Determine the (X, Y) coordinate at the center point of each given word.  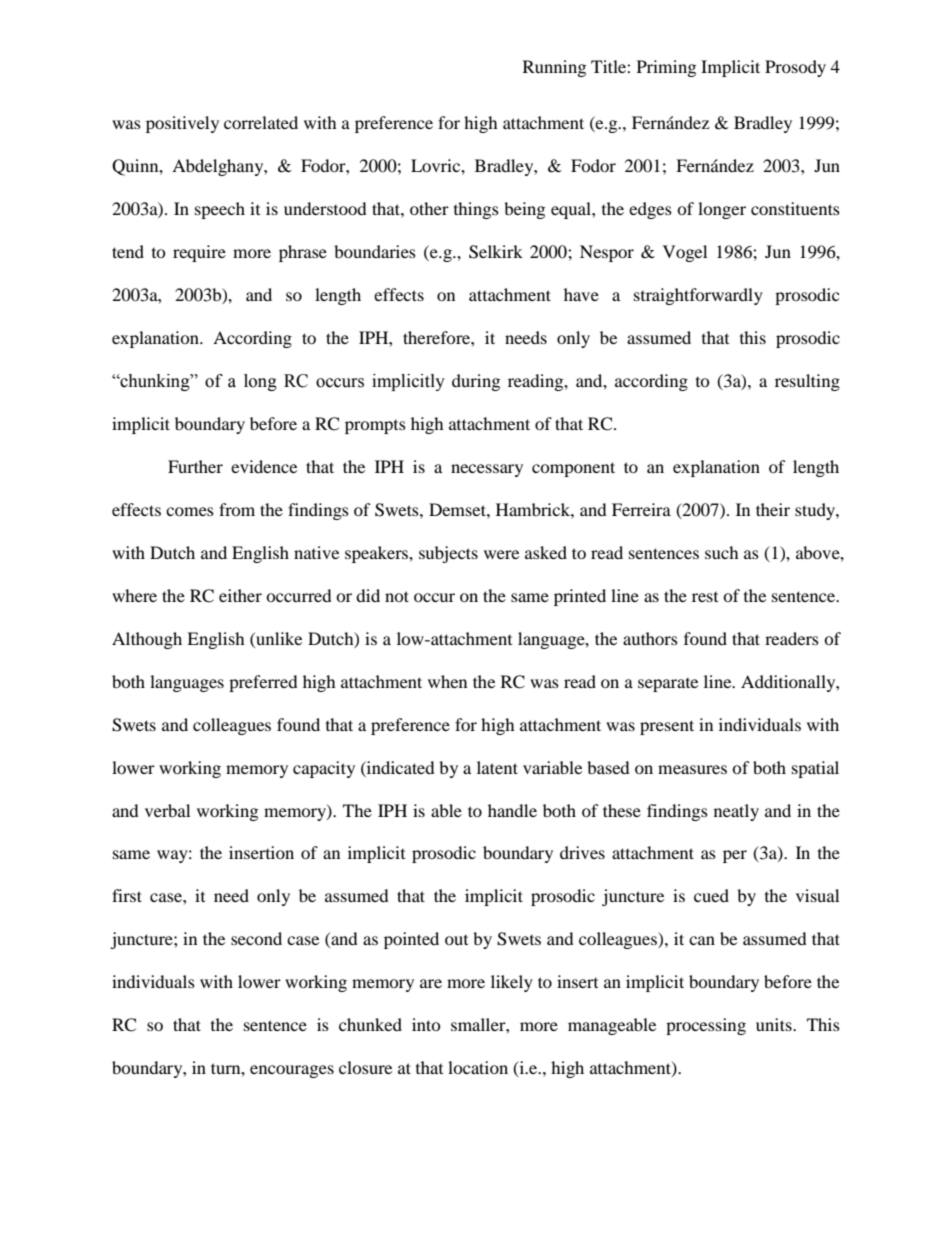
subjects (448, 554)
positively (182, 124)
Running (554, 68)
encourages (292, 1071)
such (722, 552)
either (240, 595)
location (478, 1067)
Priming (666, 68)
